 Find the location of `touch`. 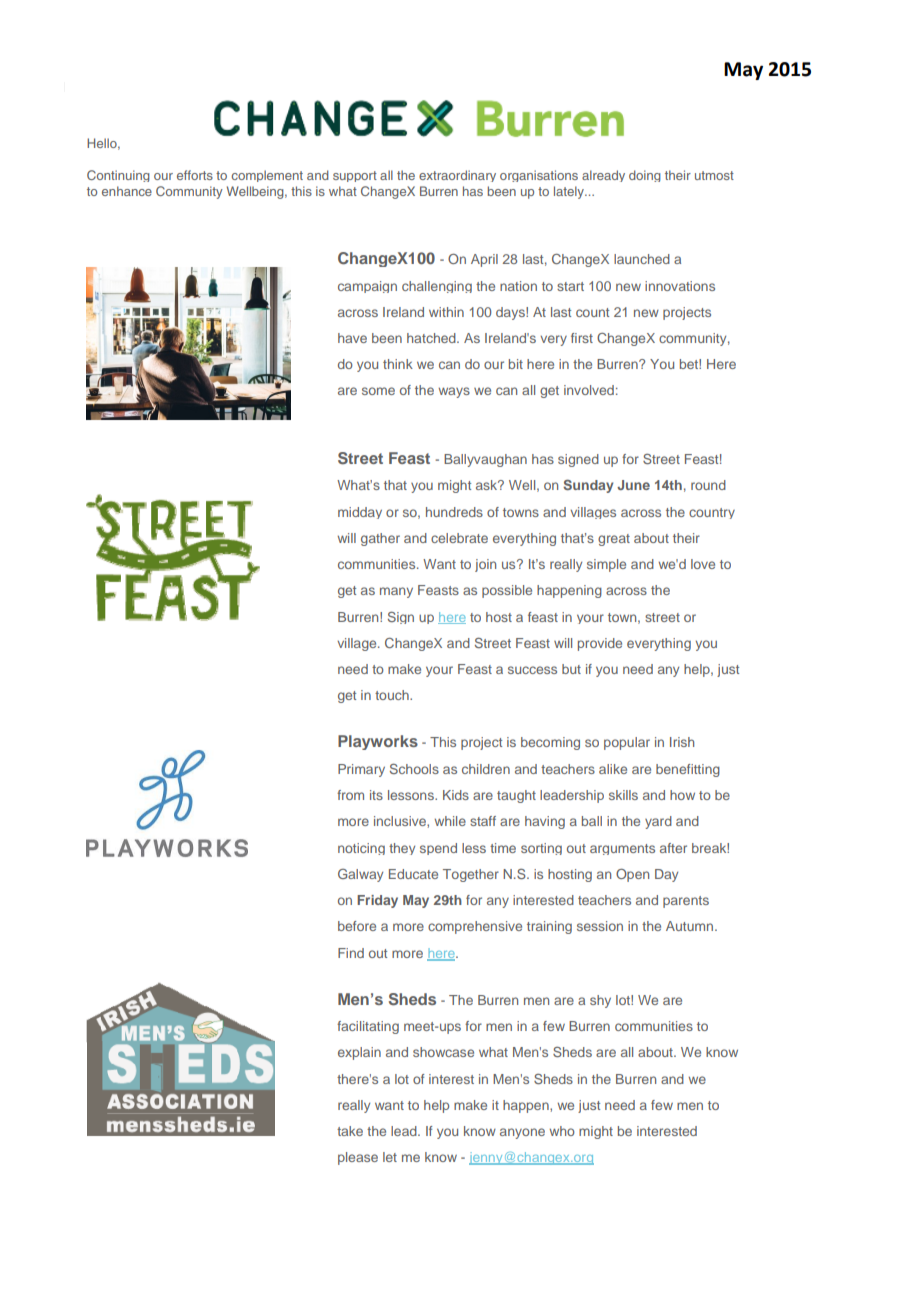

touch is located at coordinates (393, 695).
